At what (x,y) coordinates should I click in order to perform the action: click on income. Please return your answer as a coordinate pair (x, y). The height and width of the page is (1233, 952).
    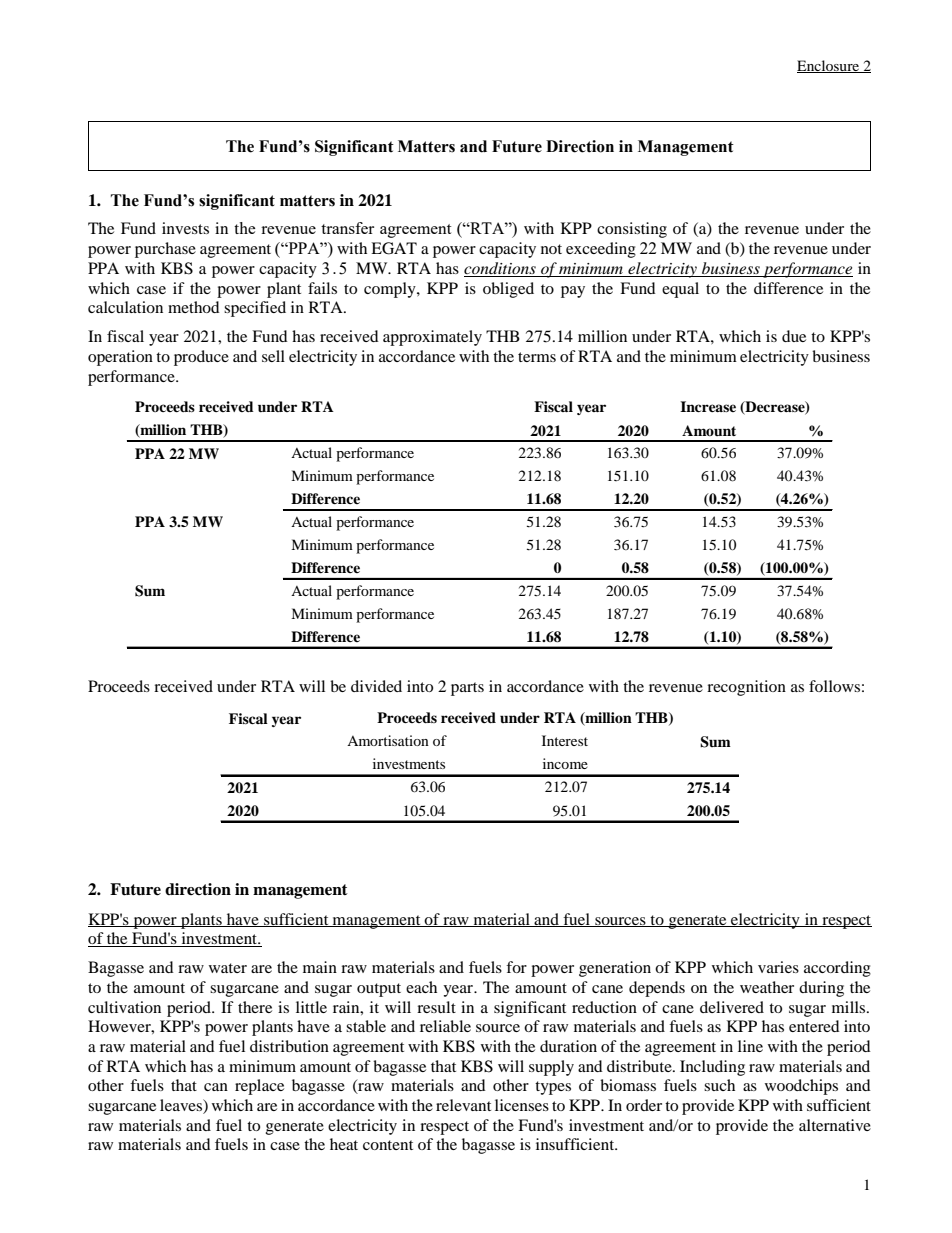
    Looking at the image, I should click on (565, 763).
